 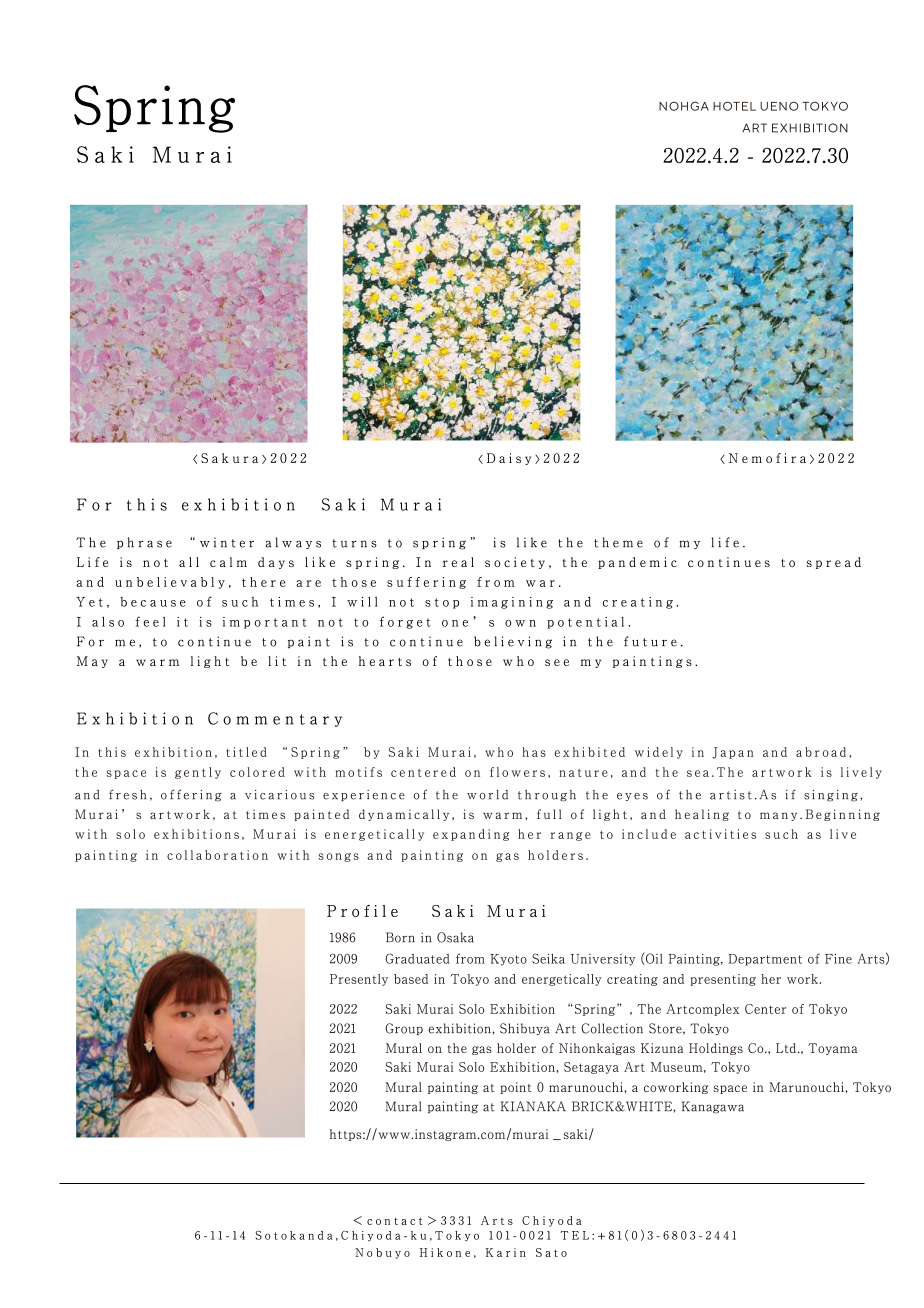 I want to click on Karin, so click(x=506, y=1252).
